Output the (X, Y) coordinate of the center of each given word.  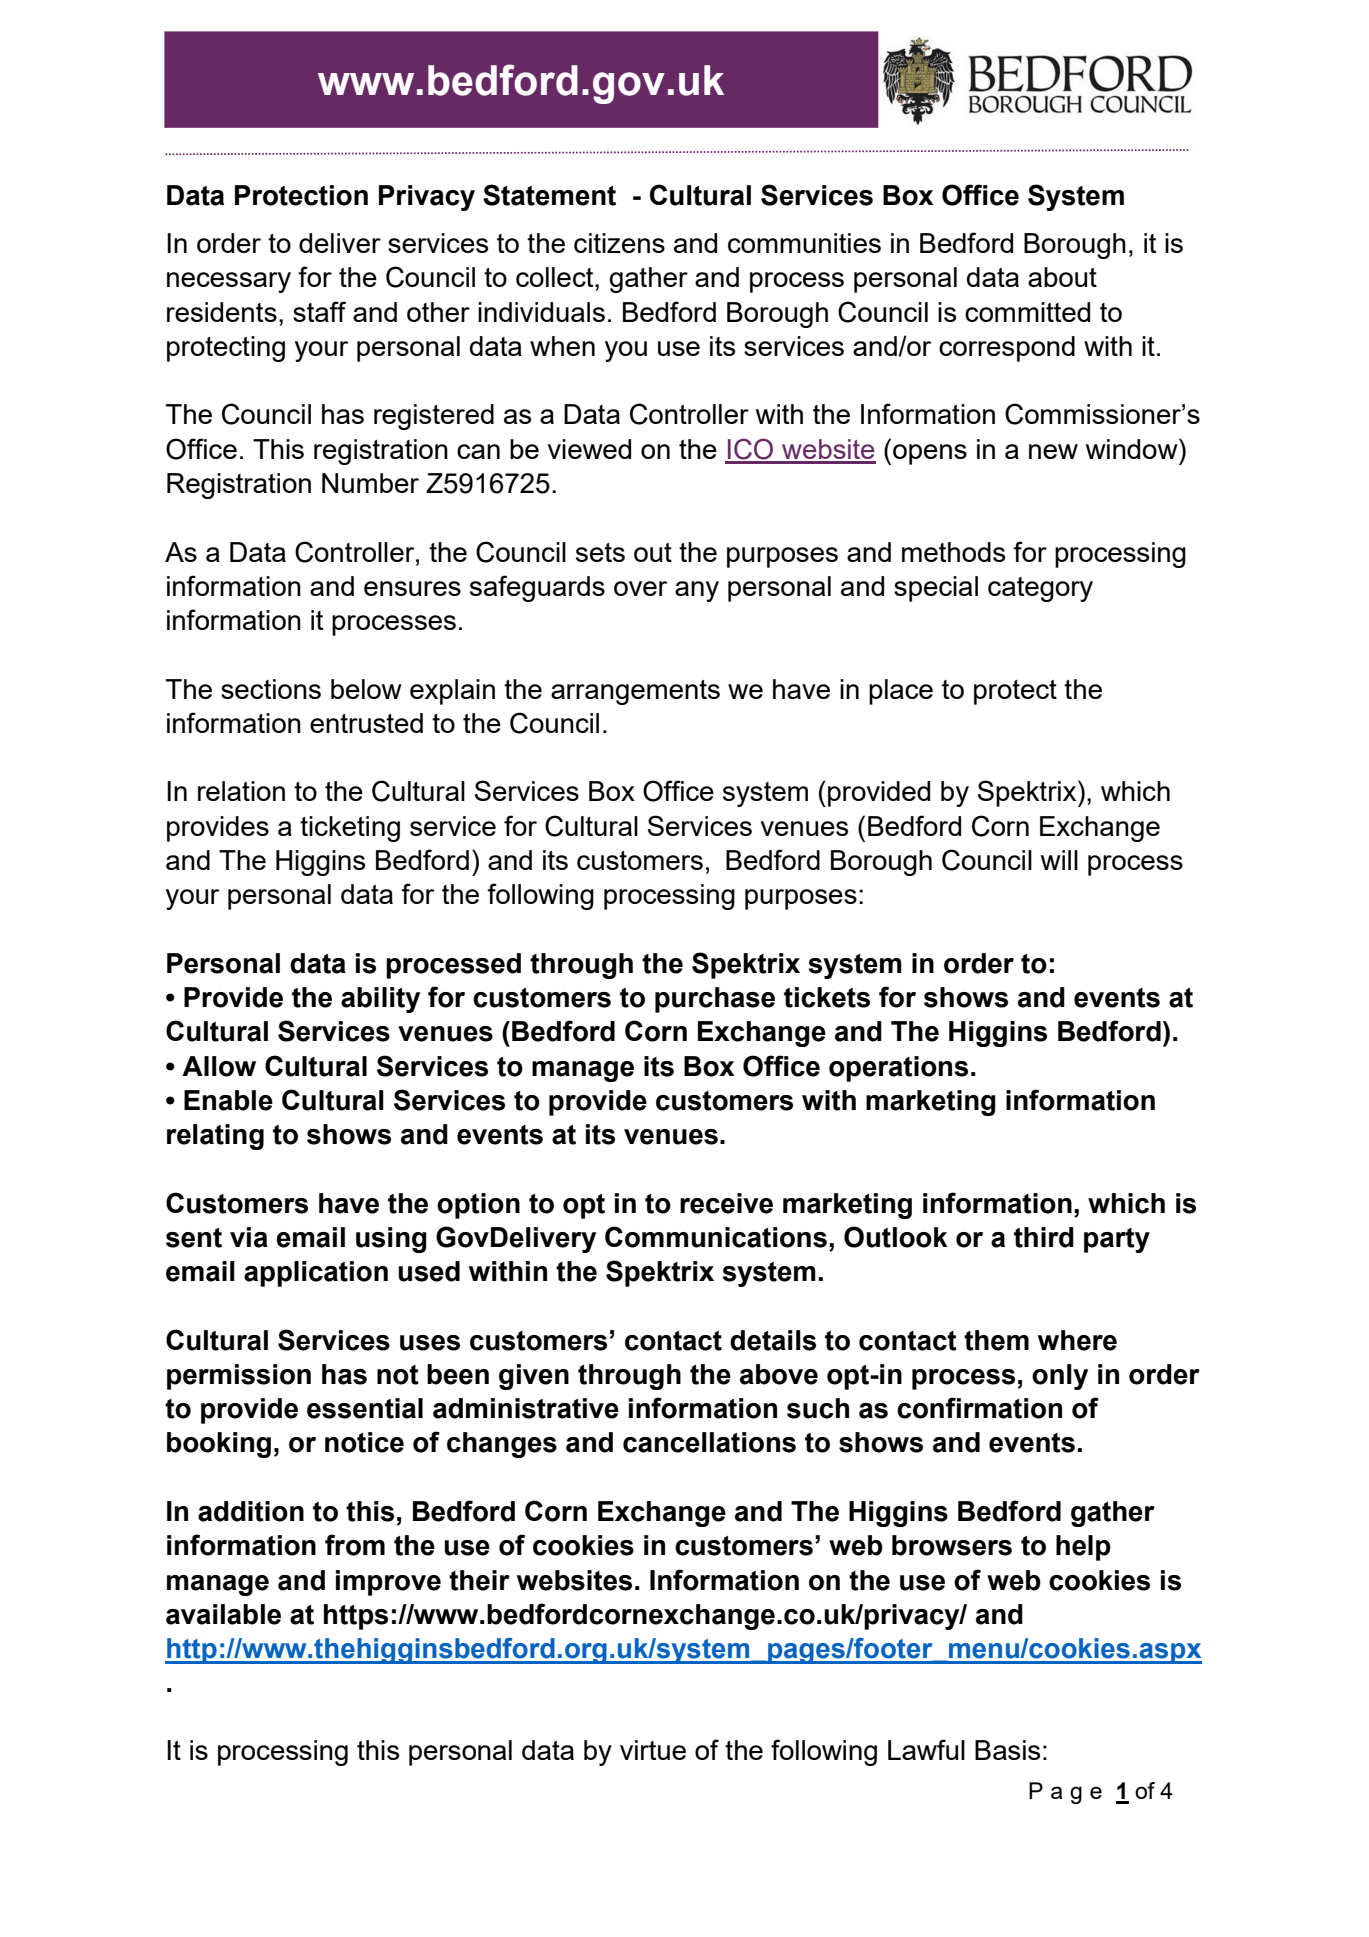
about (1062, 277)
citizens (619, 243)
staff (319, 311)
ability (380, 1000)
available (223, 1614)
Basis (1007, 1750)
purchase (715, 1000)
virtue (653, 1750)
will (1059, 860)
